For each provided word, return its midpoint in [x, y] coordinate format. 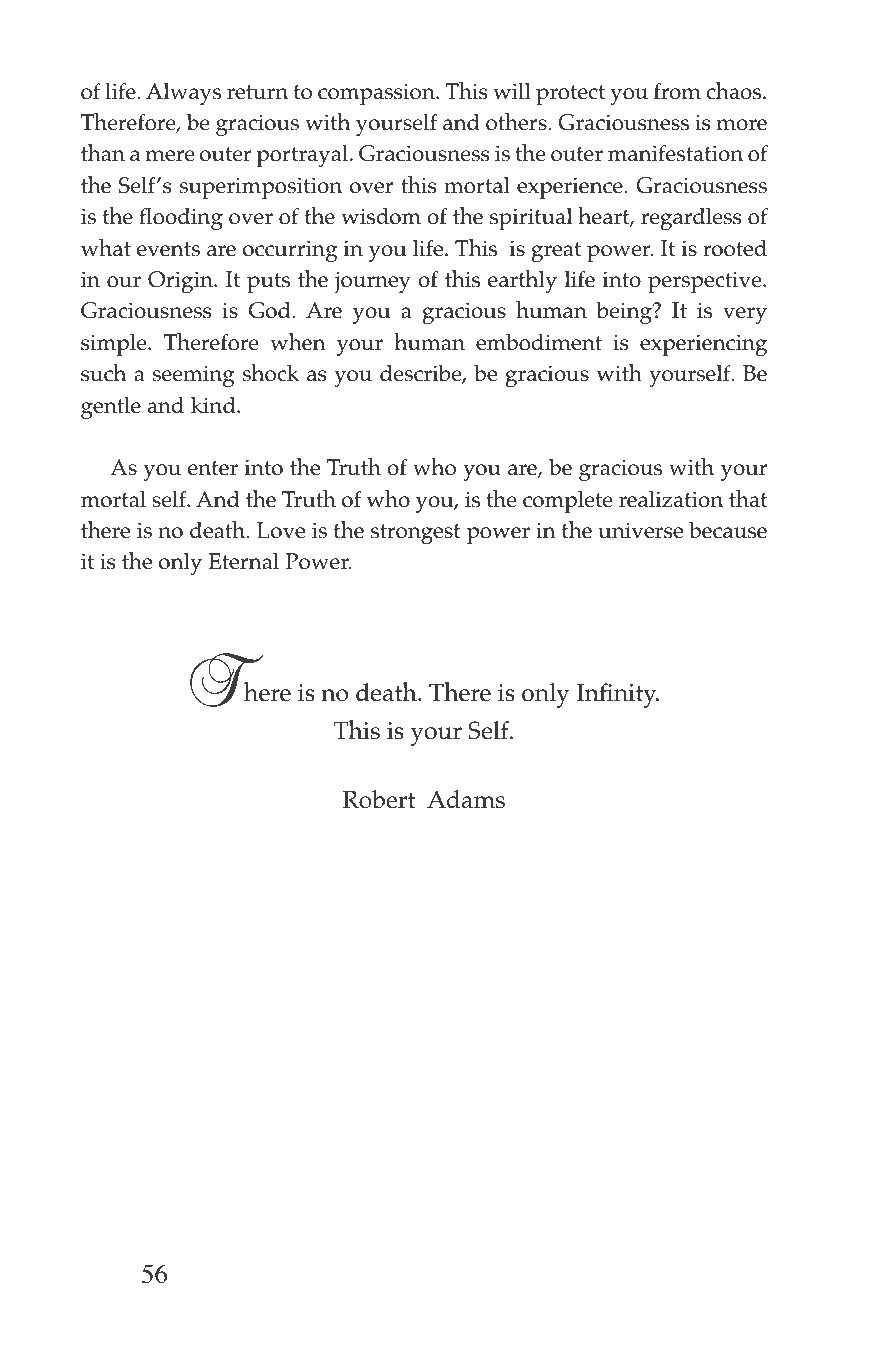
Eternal [243, 561]
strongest [416, 534]
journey [372, 282]
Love [281, 530]
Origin [182, 282]
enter [213, 468]
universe [640, 530]
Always [183, 94]
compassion [377, 94]
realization [671, 499]
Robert [379, 799]
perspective [706, 282]
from [677, 91]
